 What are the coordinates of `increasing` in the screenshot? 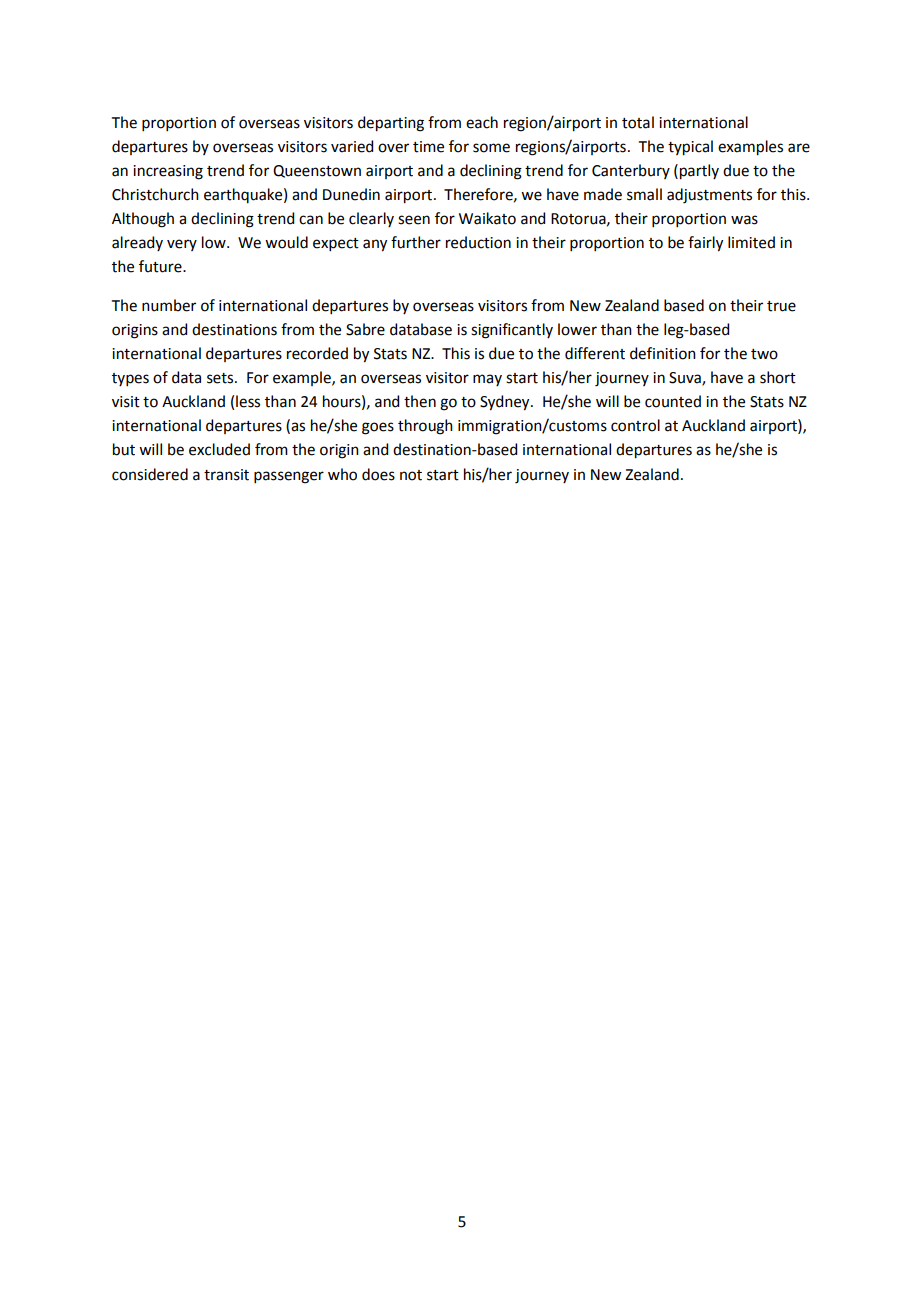 It's located at (168, 172).
